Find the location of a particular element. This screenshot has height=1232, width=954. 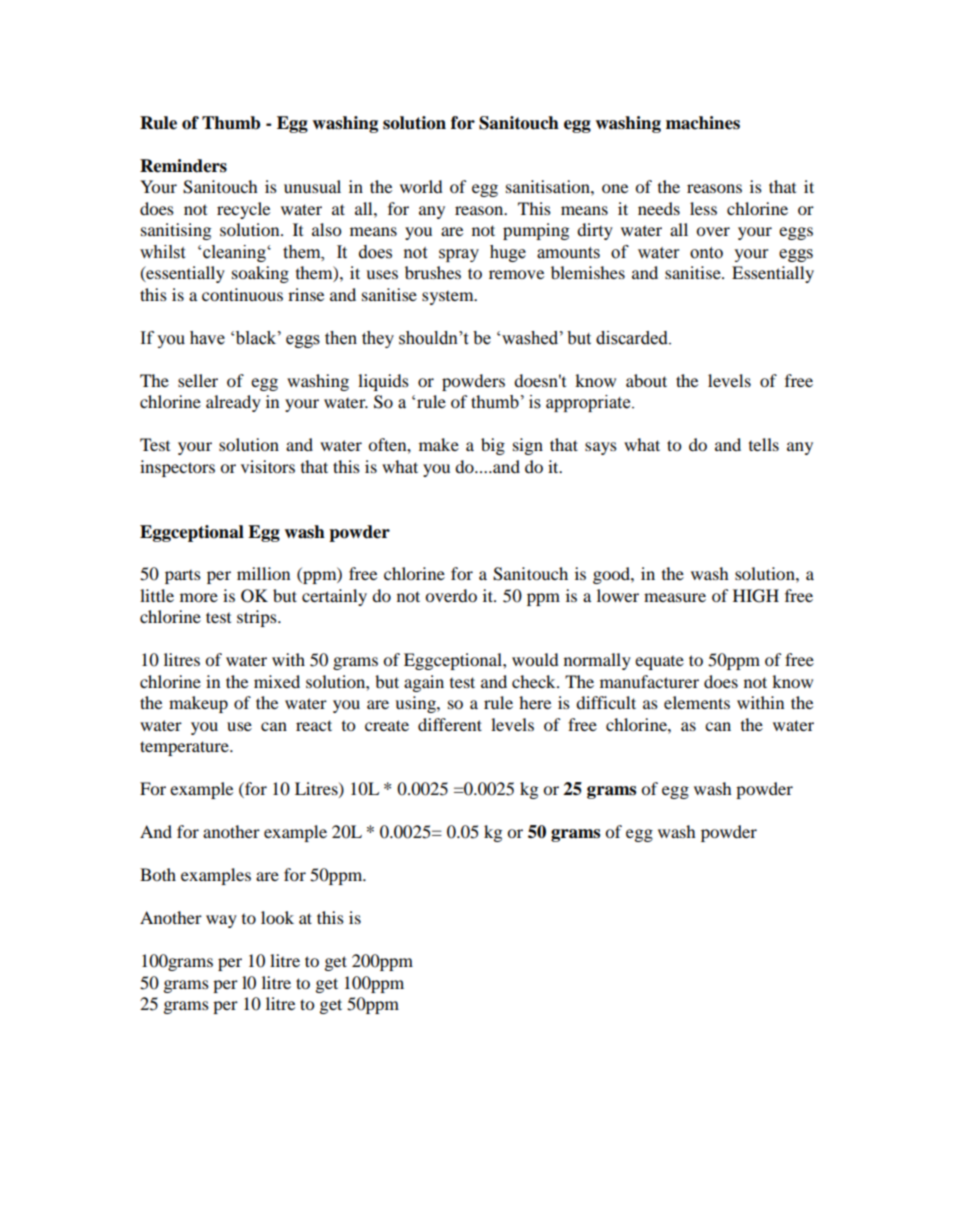

Reminders is located at coordinates (183, 166).
